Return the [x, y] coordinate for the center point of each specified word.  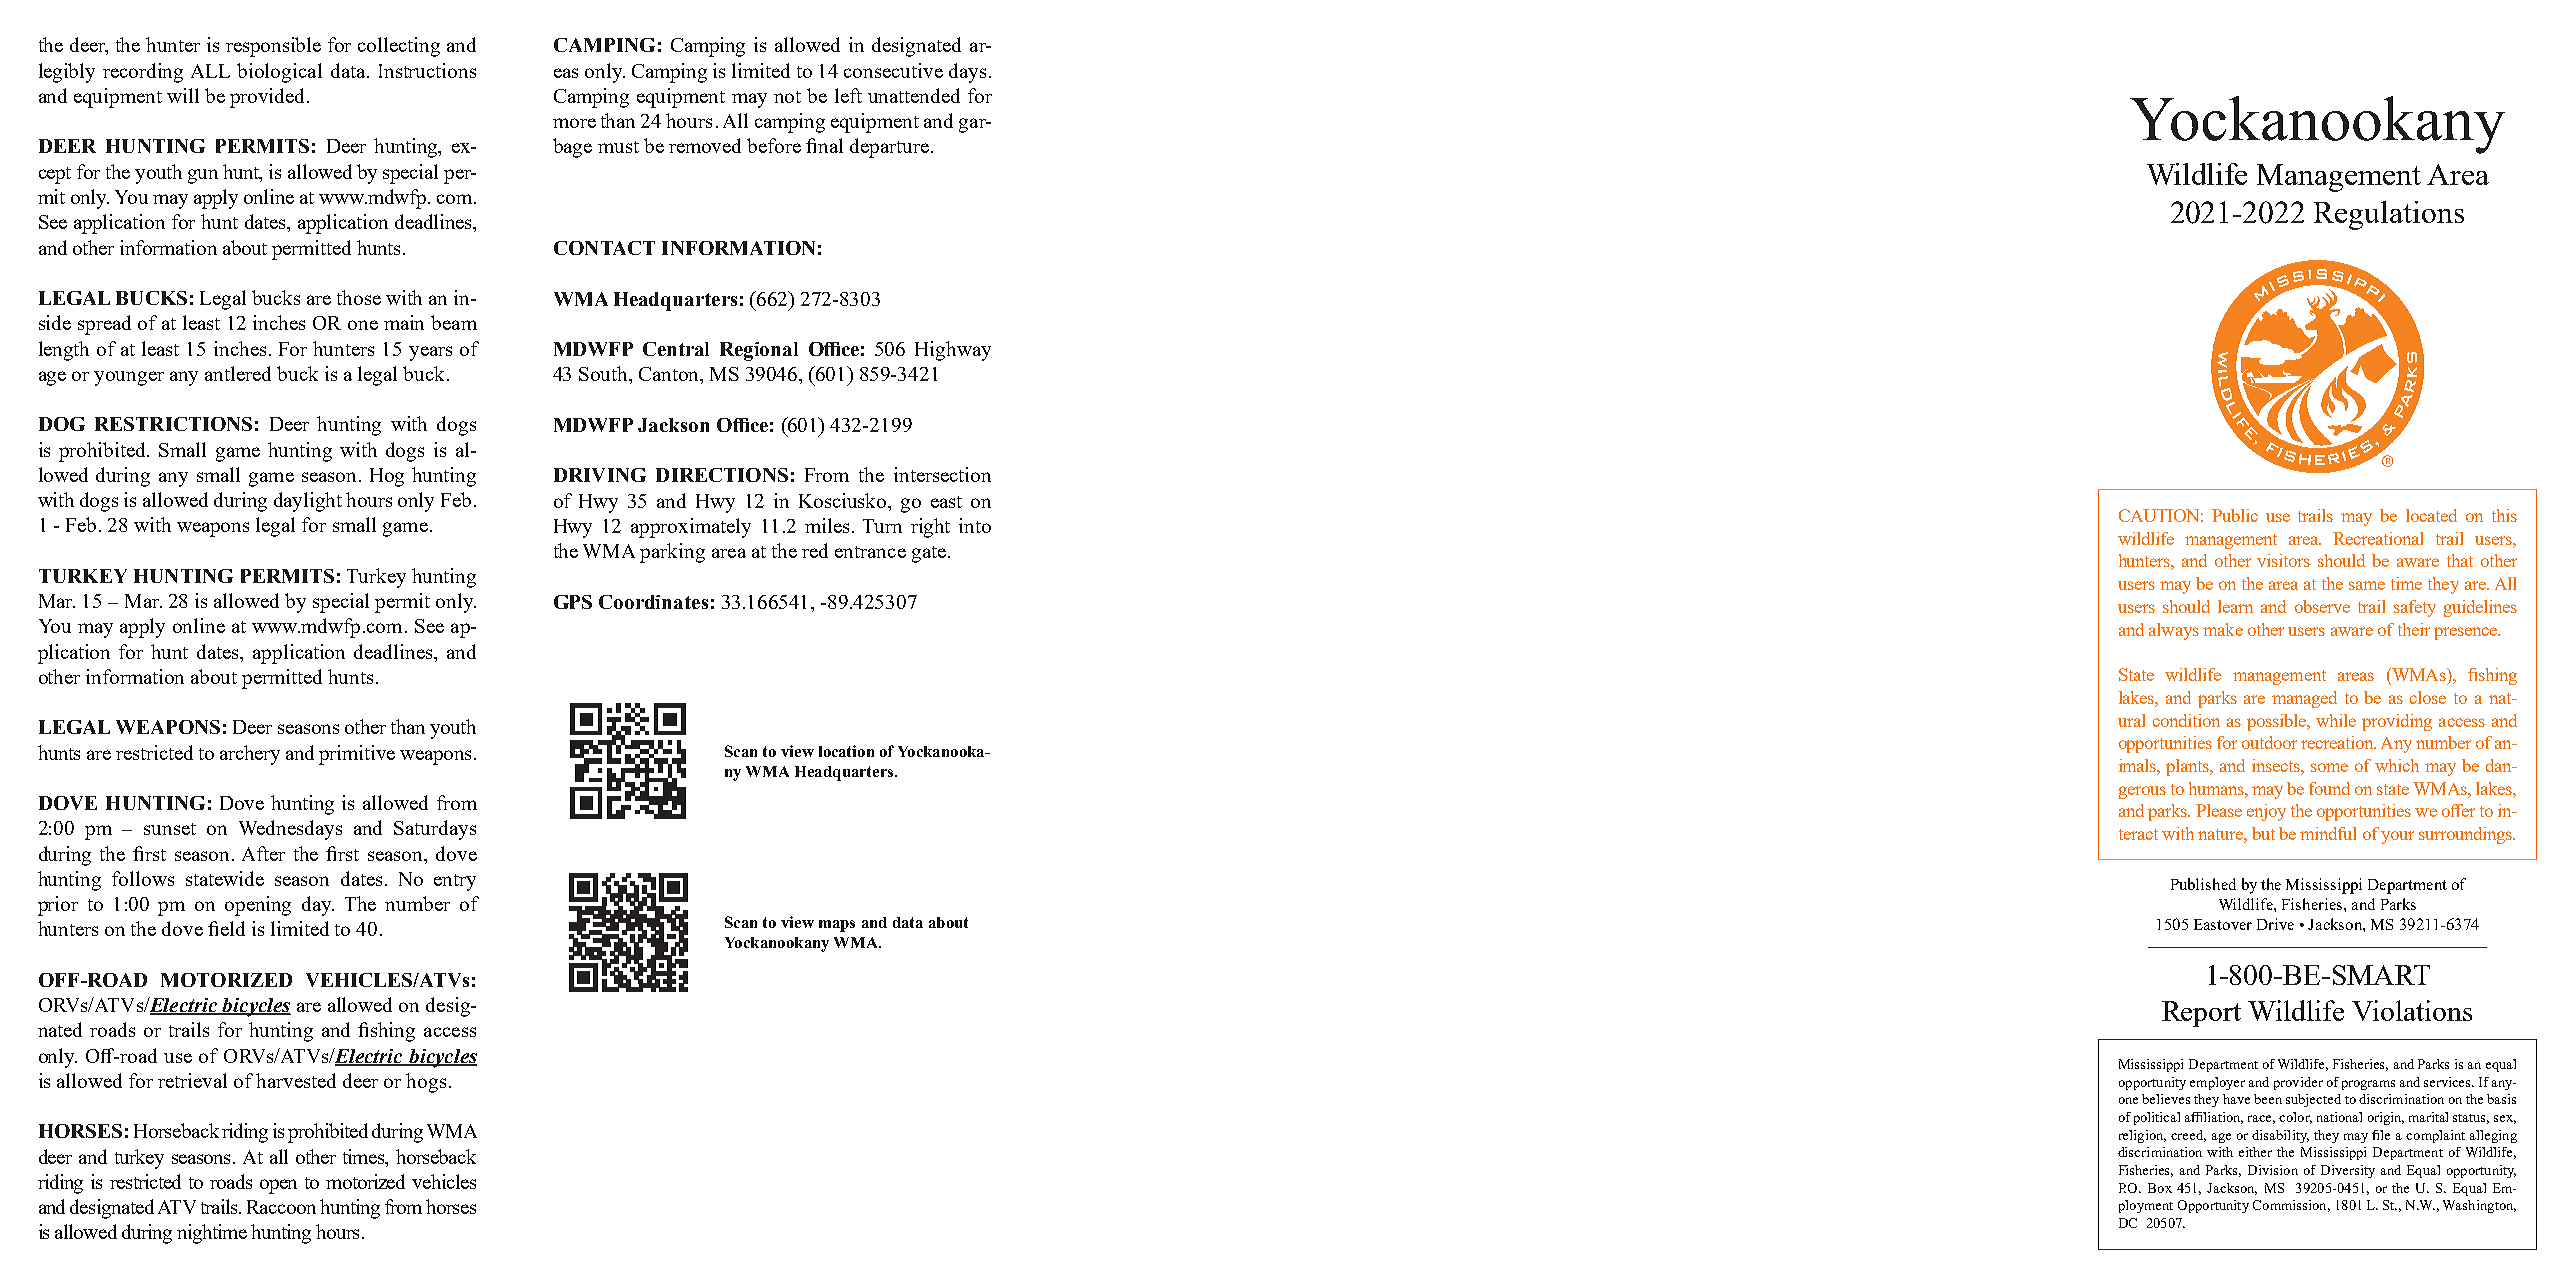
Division [2273, 1170]
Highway [953, 351]
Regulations [2389, 215]
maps [837, 926]
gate [929, 554]
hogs [426, 1083]
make [2223, 629]
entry [455, 882]
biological [279, 73]
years [430, 353]
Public [2235, 515]
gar [973, 125]
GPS [573, 602]
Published [2203, 884]
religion [2142, 1136]
